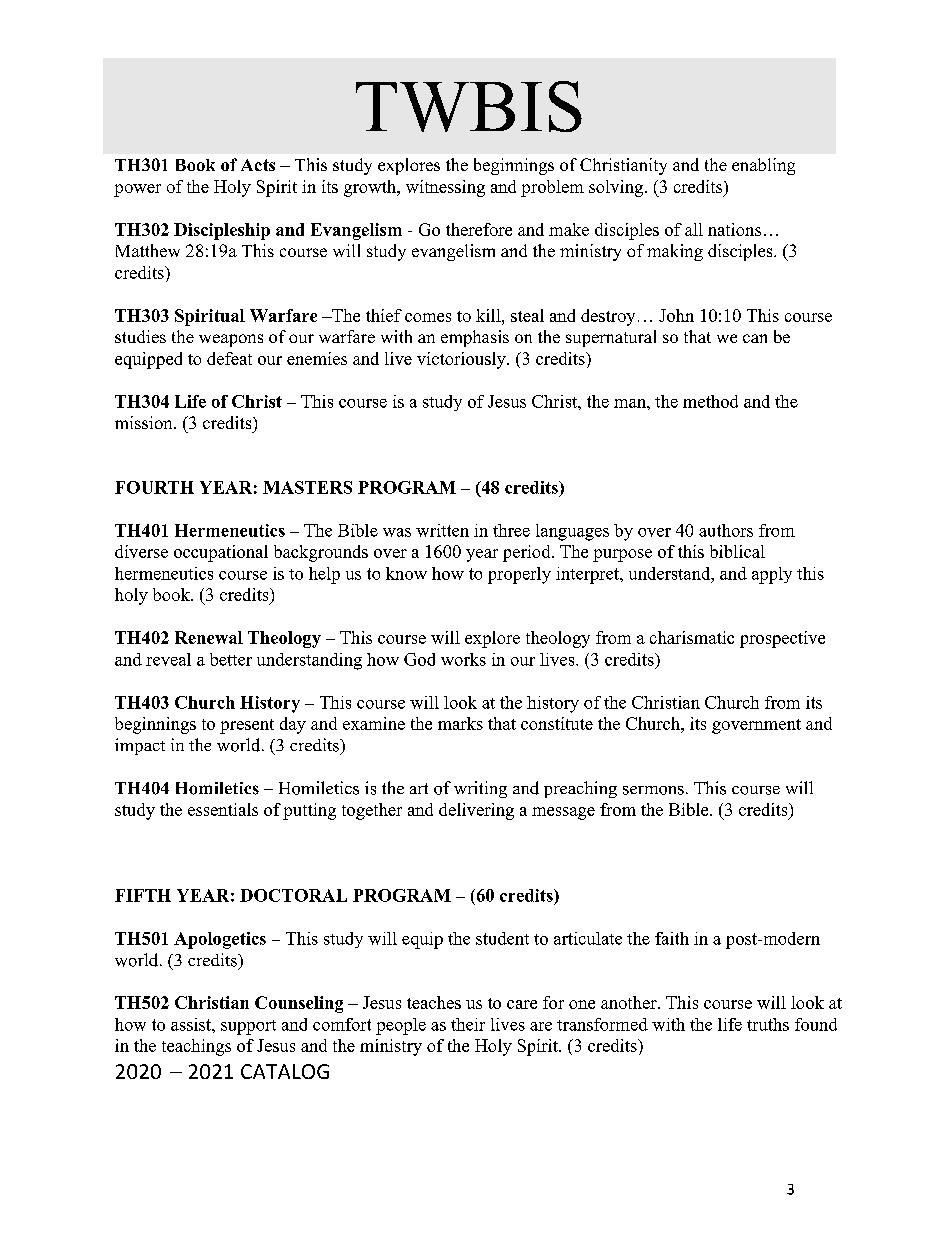 This screenshot has height=1233, width=952. Describe the element at coordinates (258, 165) in the screenshot. I see `Acts` at that location.
